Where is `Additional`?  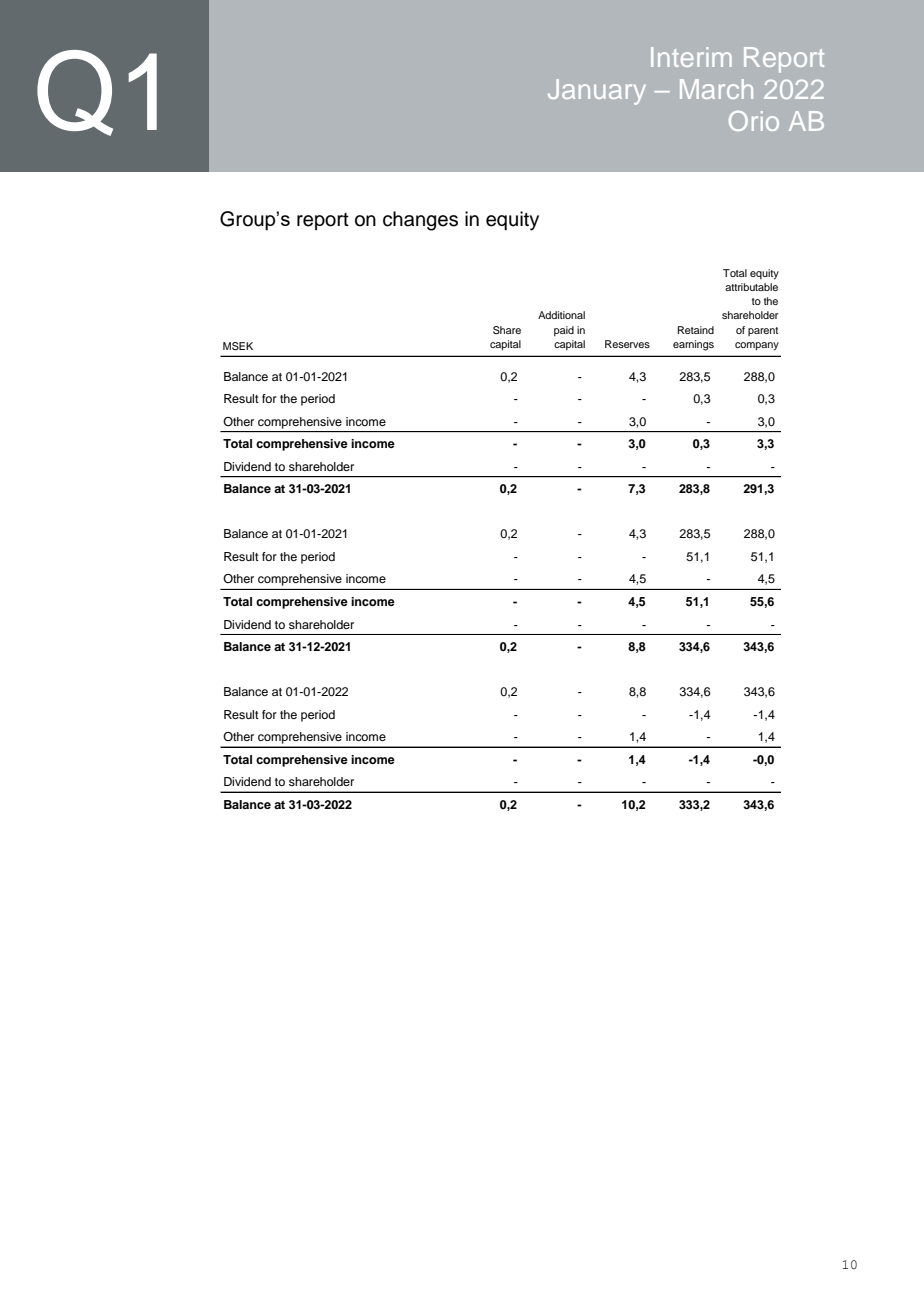 Additional is located at coordinates (561, 315).
